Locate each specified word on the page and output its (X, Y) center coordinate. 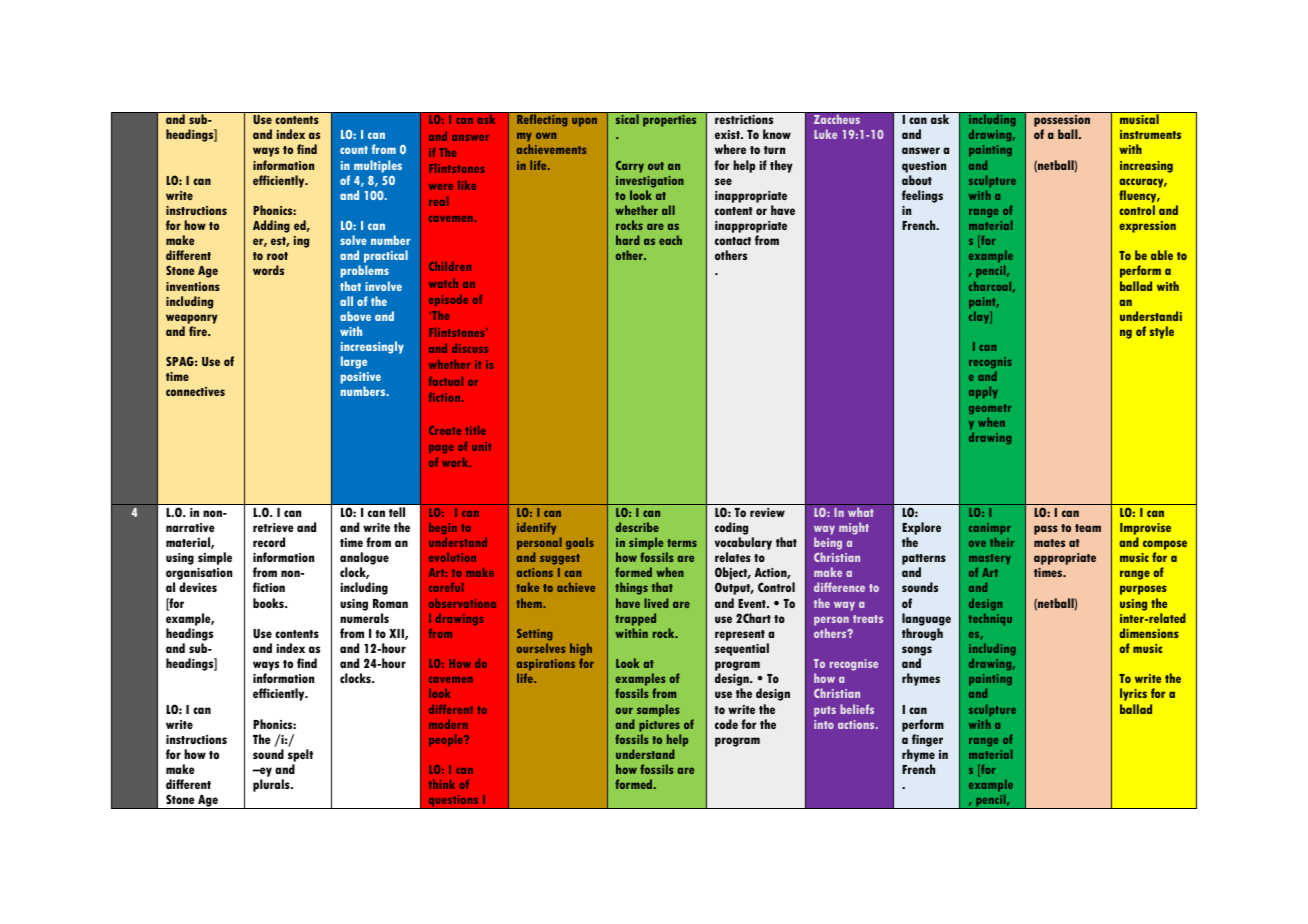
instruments (1150, 134)
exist (728, 134)
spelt (300, 757)
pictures (659, 726)
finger (927, 740)
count (354, 150)
